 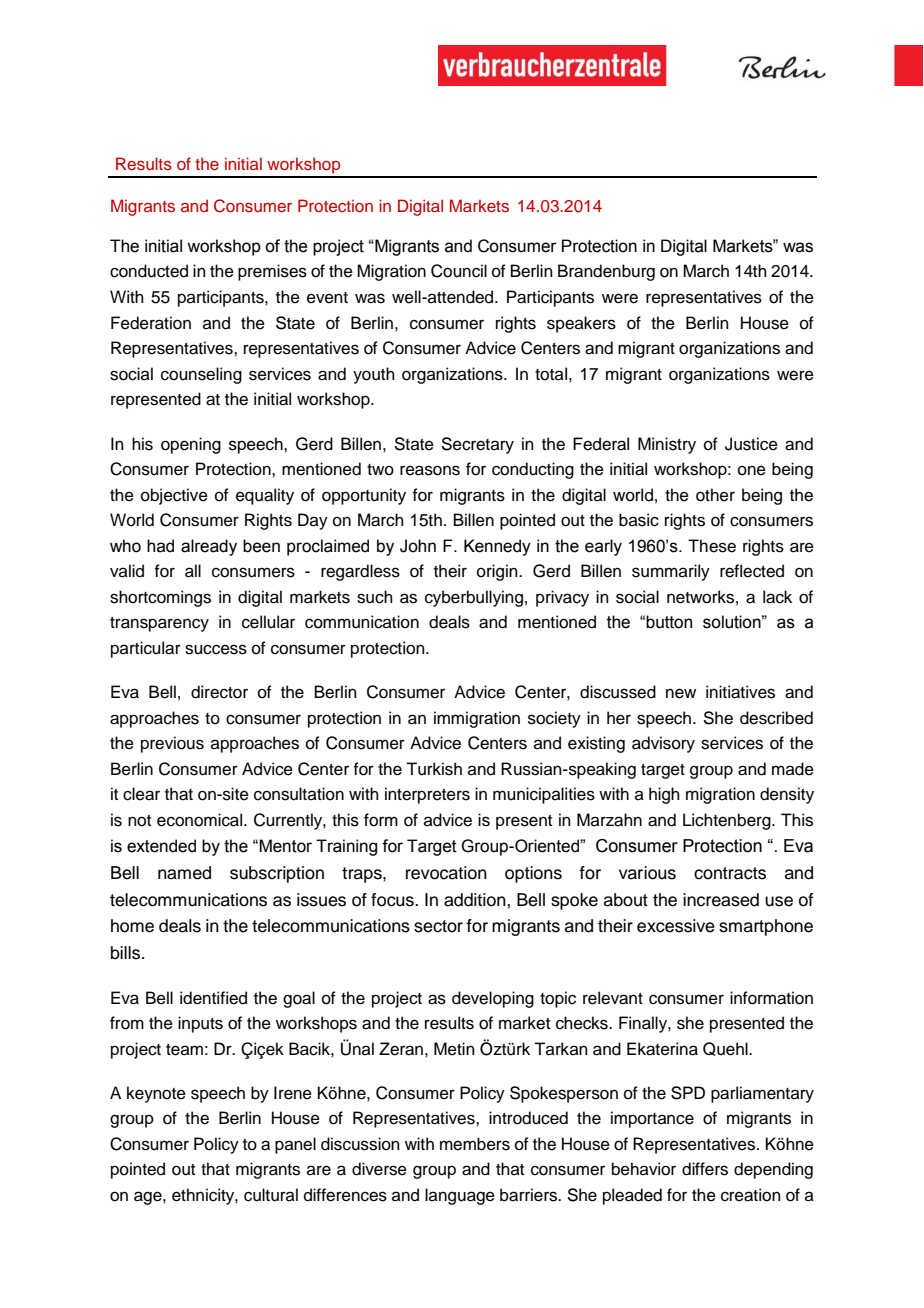 What do you see at coordinates (459, 271) in the screenshot?
I see `Council` at bounding box center [459, 271].
